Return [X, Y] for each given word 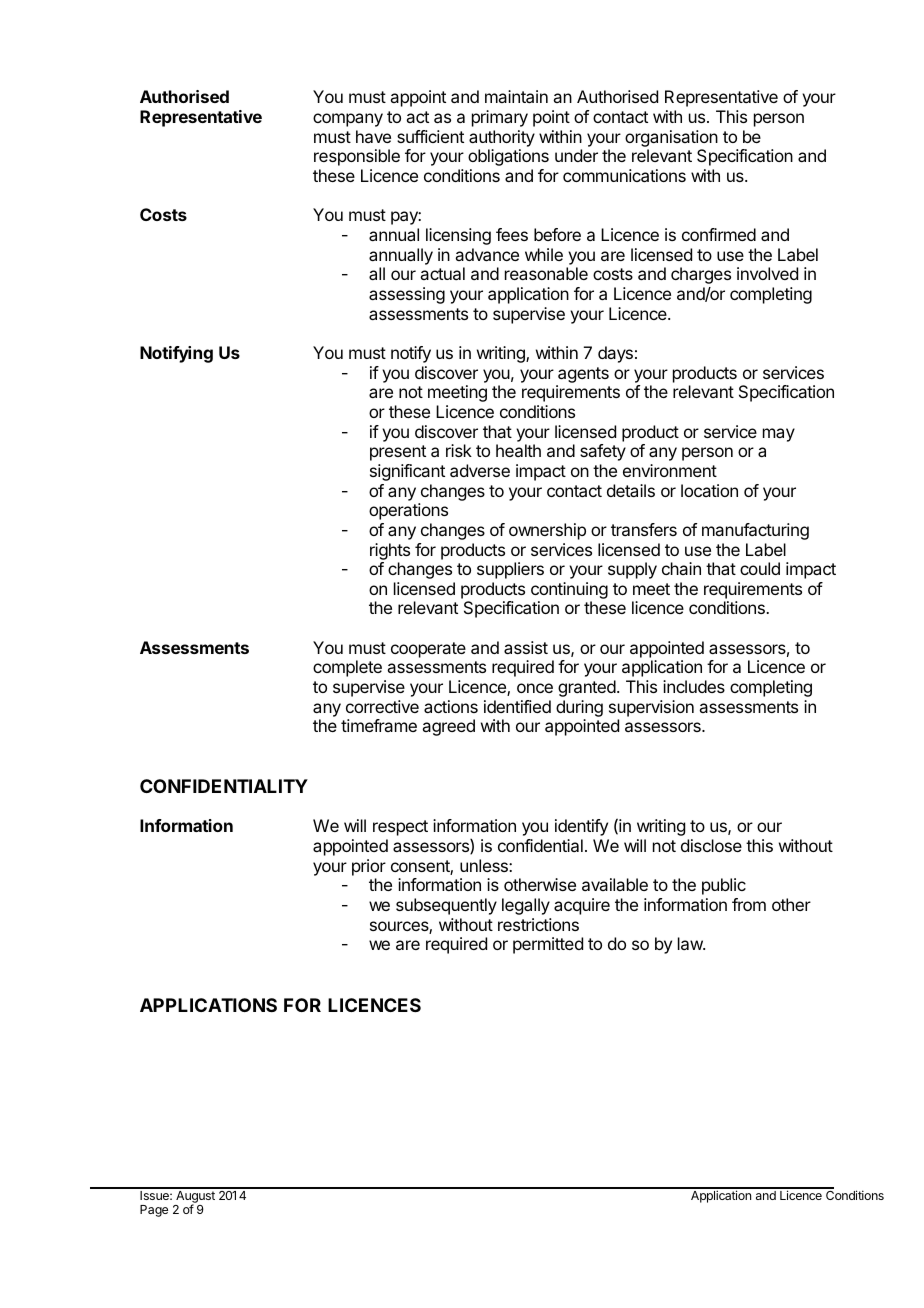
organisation [671, 138]
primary [500, 118]
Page [154, 1211]
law [691, 943]
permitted [548, 945]
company [348, 120]
